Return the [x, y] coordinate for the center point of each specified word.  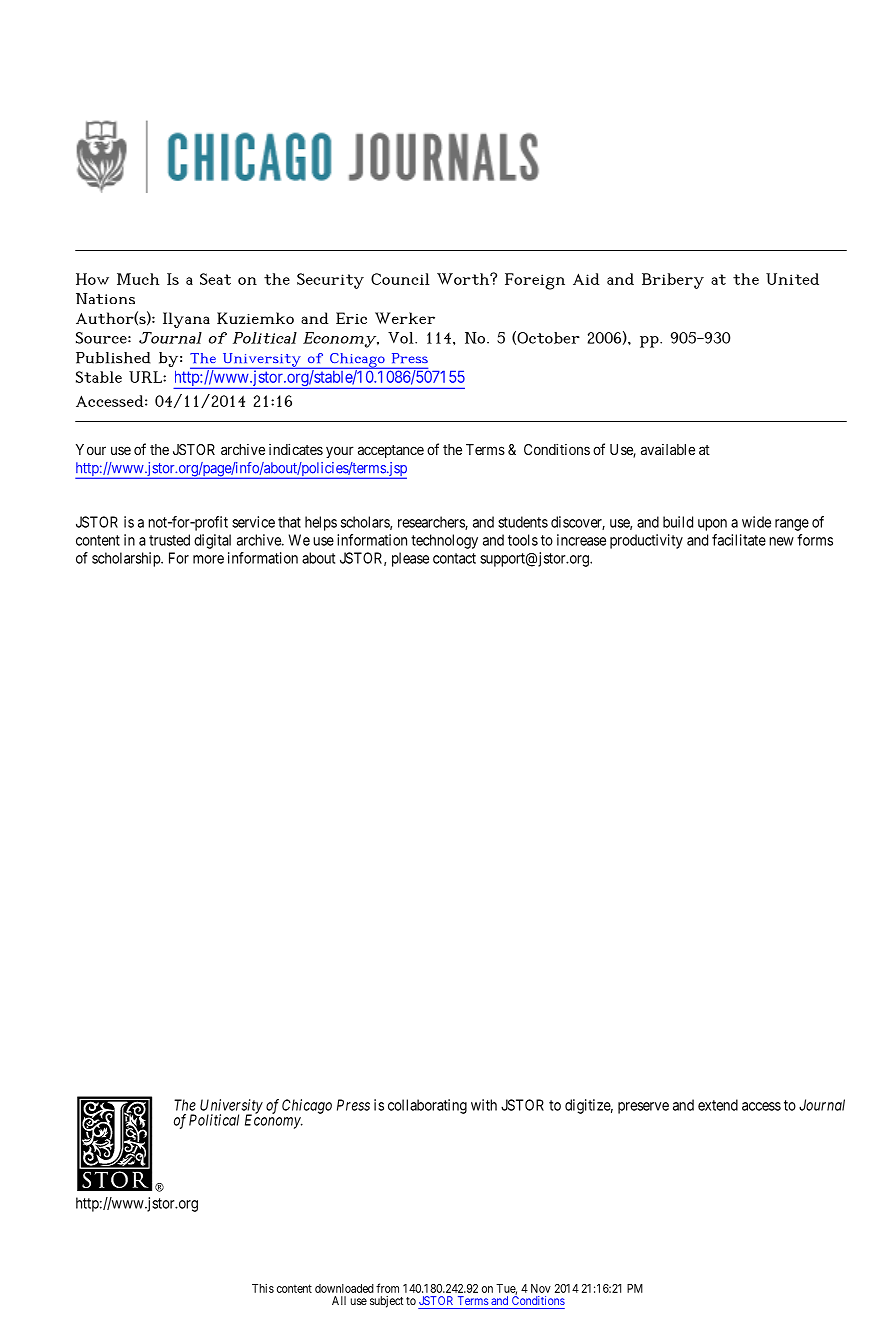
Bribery [673, 281]
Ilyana [186, 320]
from [387, 1288]
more [208, 559]
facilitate [739, 540]
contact [454, 558]
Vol [402, 338]
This [263, 1288]
